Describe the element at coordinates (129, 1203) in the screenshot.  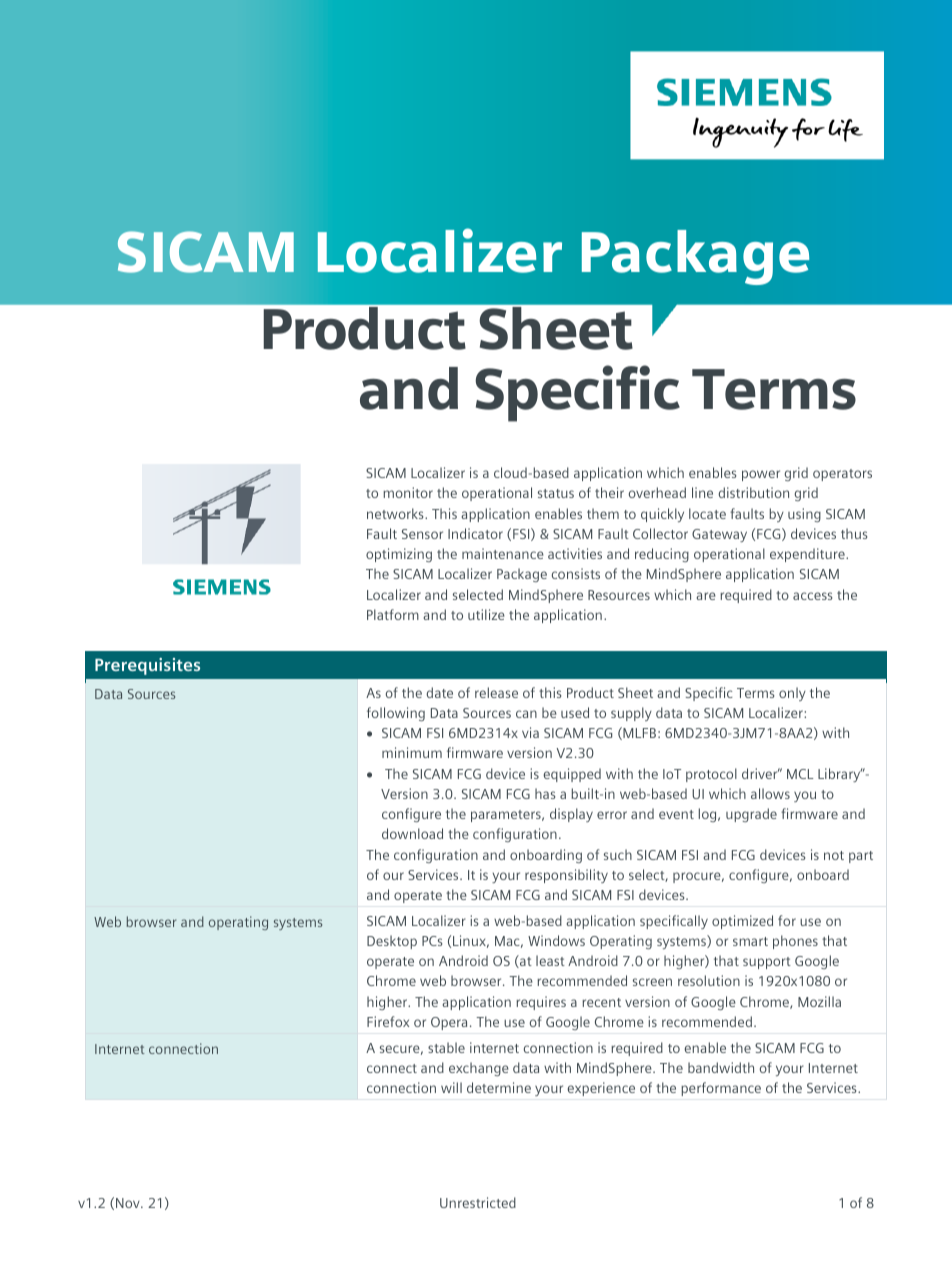
I see `Nov` at that location.
